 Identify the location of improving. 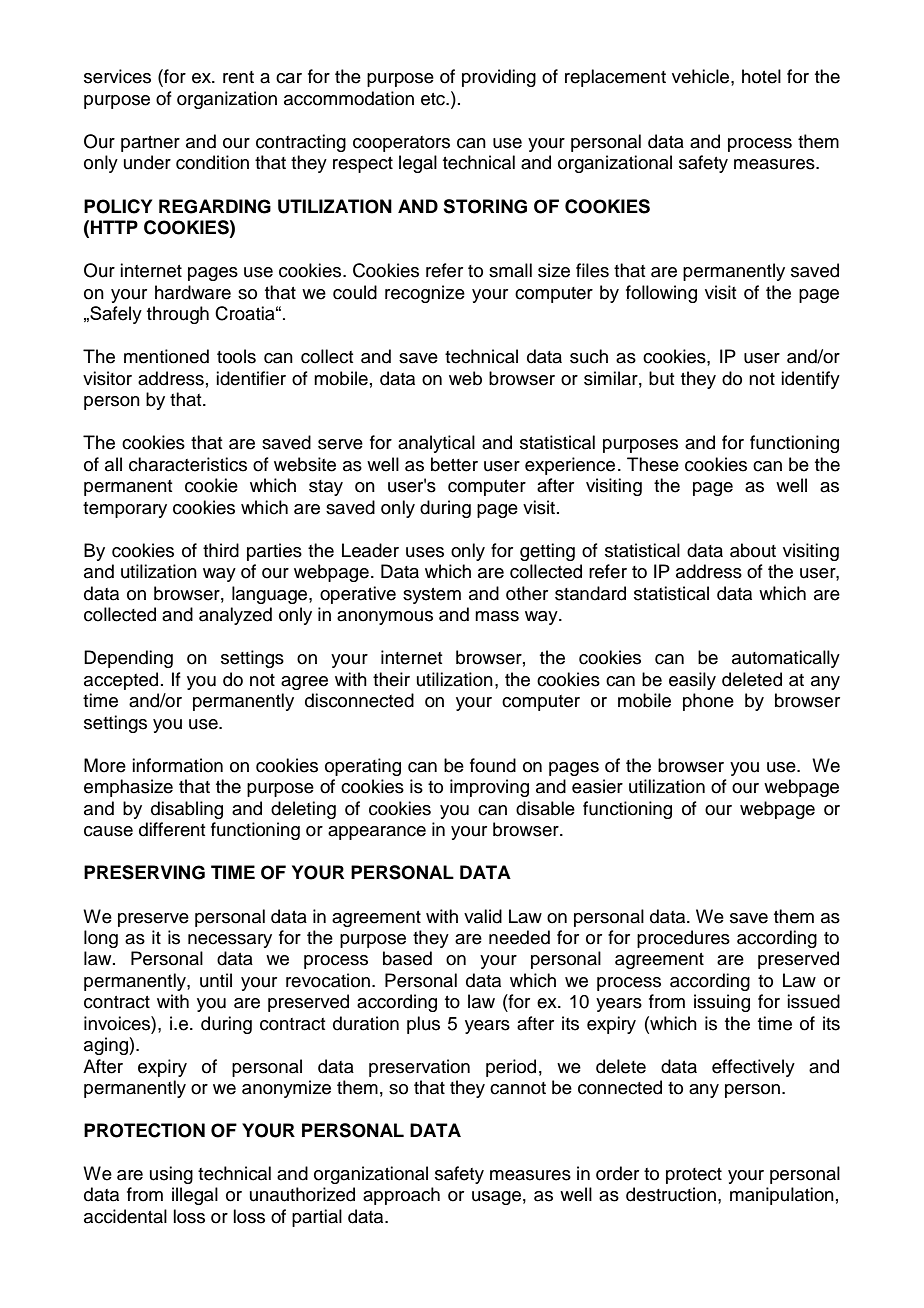
(489, 788).
